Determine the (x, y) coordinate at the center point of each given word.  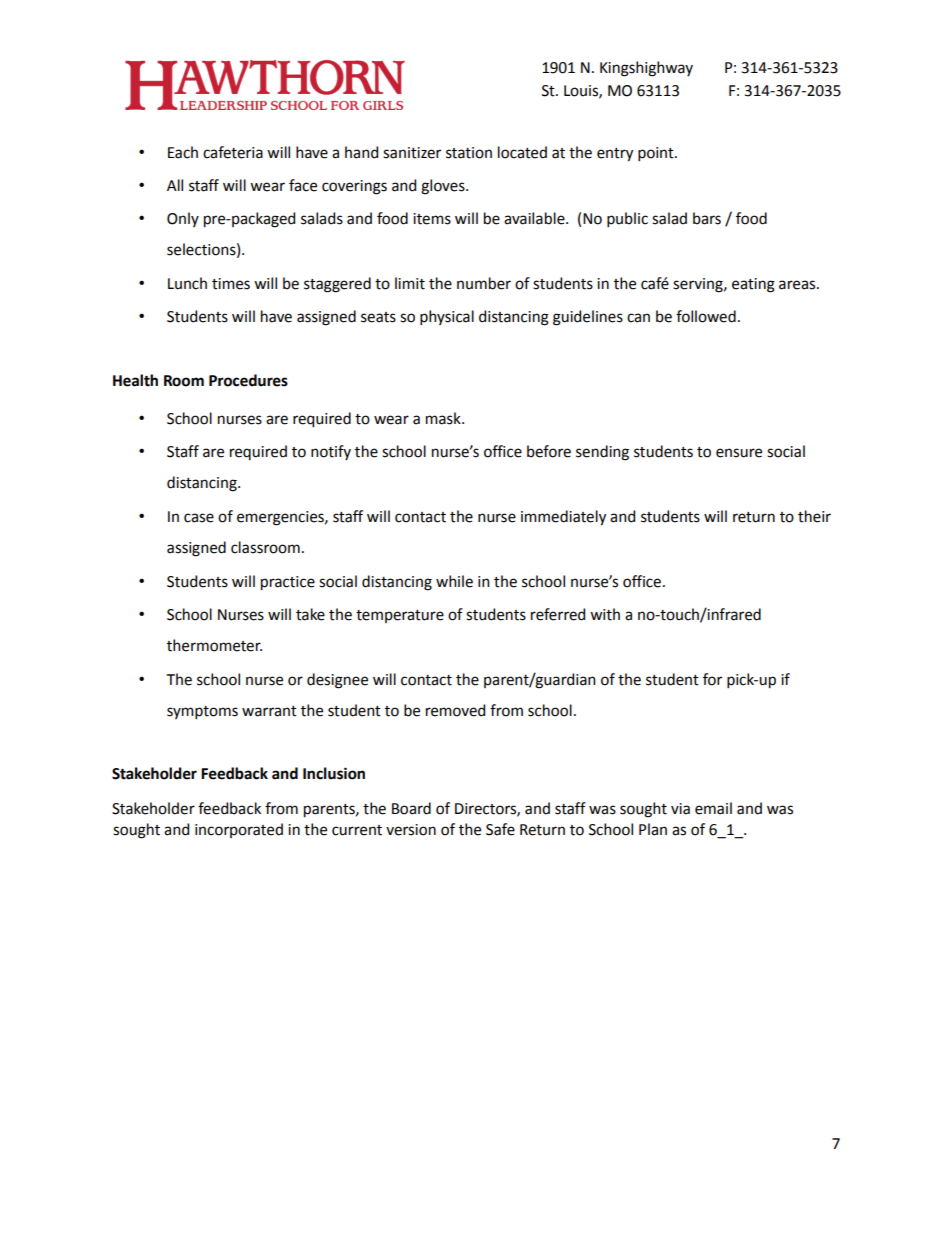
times (231, 284)
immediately (563, 518)
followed (706, 316)
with (605, 614)
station (469, 153)
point (657, 154)
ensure (739, 453)
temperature (400, 616)
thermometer (214, 645)
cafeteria (233, 152)
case (199, 518)
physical (447, 317)
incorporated (239, 830)
